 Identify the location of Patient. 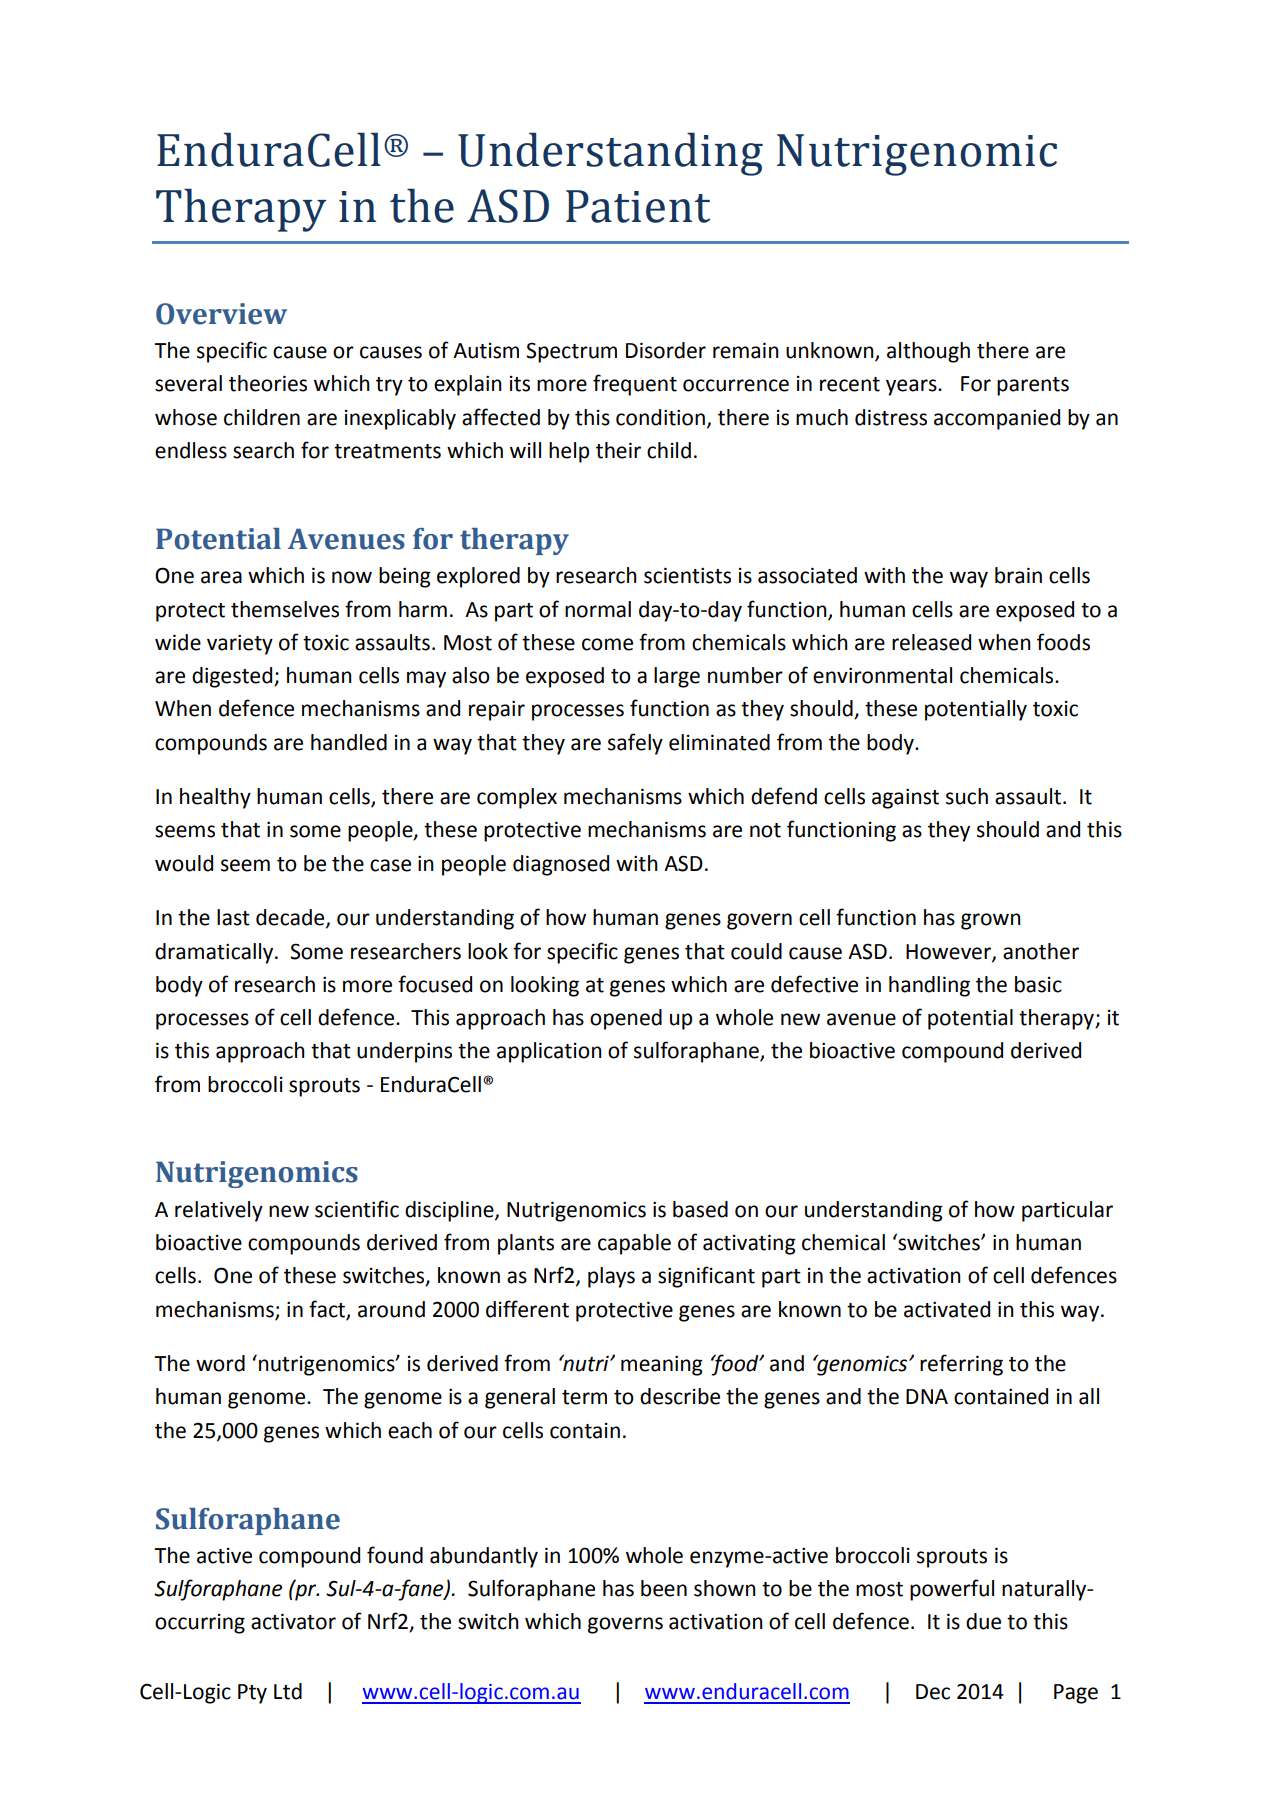
(638, 206).
